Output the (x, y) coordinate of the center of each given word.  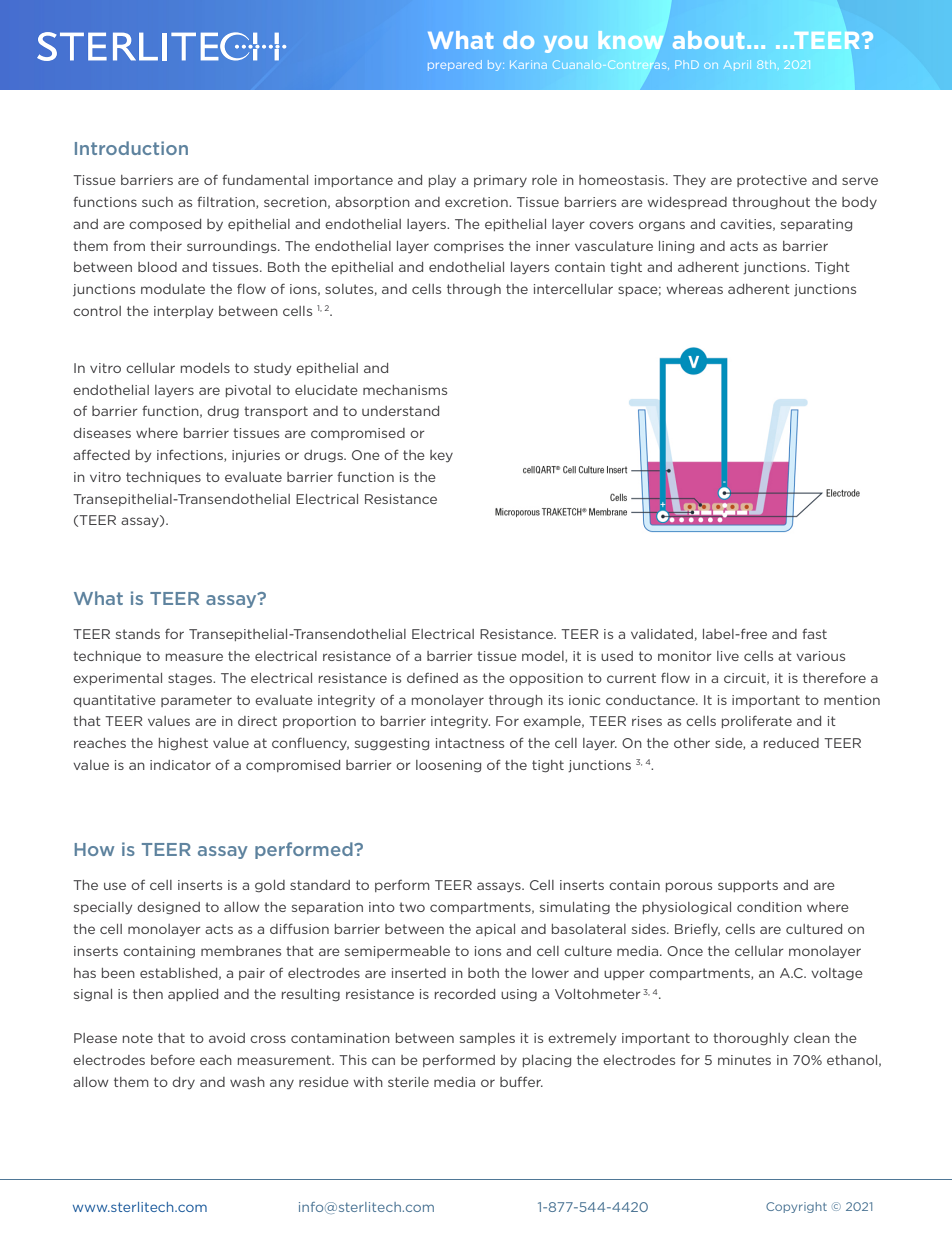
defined (432, 678)
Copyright (796, 1207)
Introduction (131, 148)
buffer (521, 1082)
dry (183, 1083)
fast (814, 634)
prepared (455, 65)
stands (138, 634)
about (708, 40)
